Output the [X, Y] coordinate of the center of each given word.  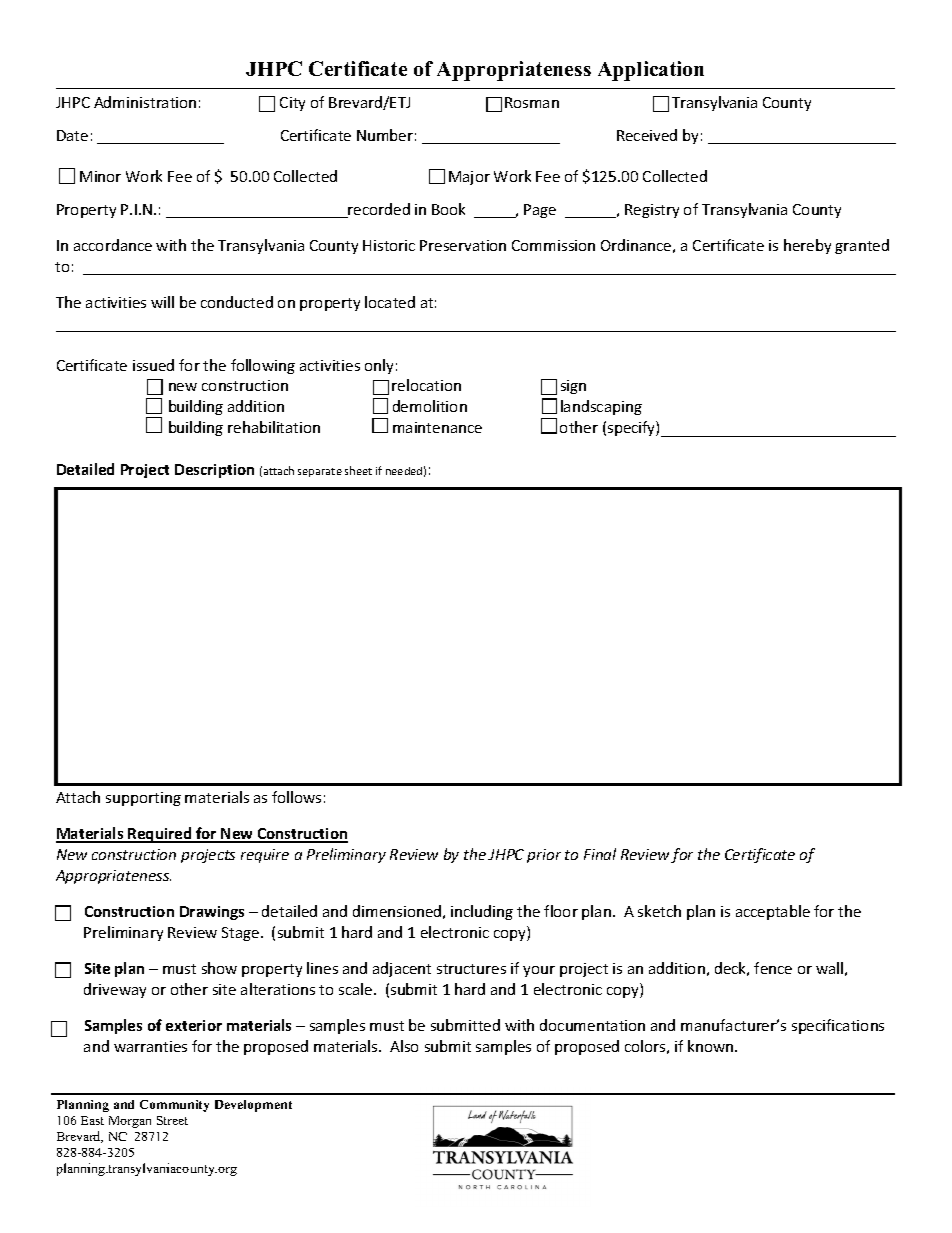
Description [214, 471]
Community [174, 1106]
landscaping [601, 407]
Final [600, 854]
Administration [145, 102]
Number [385, 135]
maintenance [437, 427]
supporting [143, 799]
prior [544, 856]
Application [651, 71]
